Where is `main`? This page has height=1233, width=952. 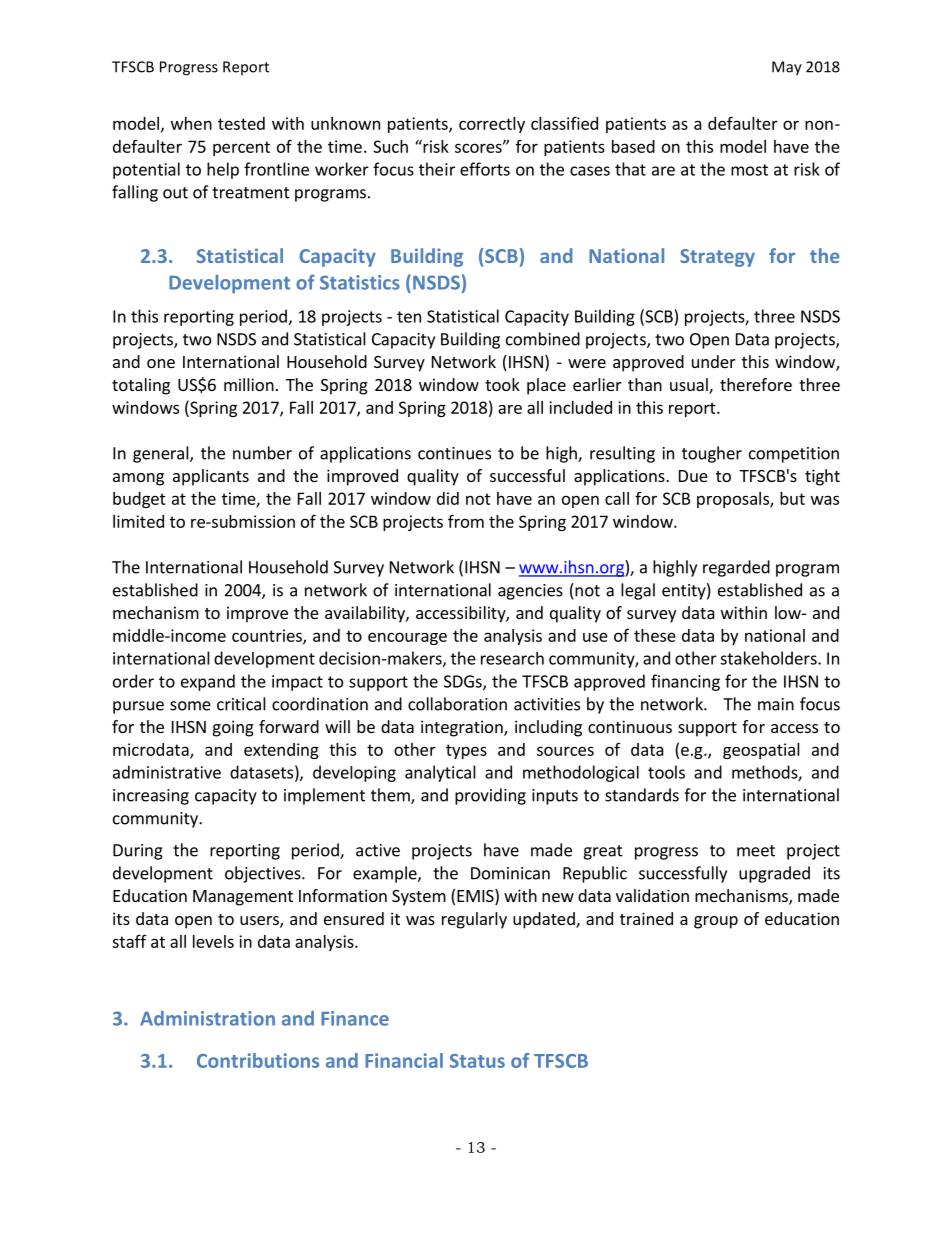 main is located at coordinates (776, 704).
